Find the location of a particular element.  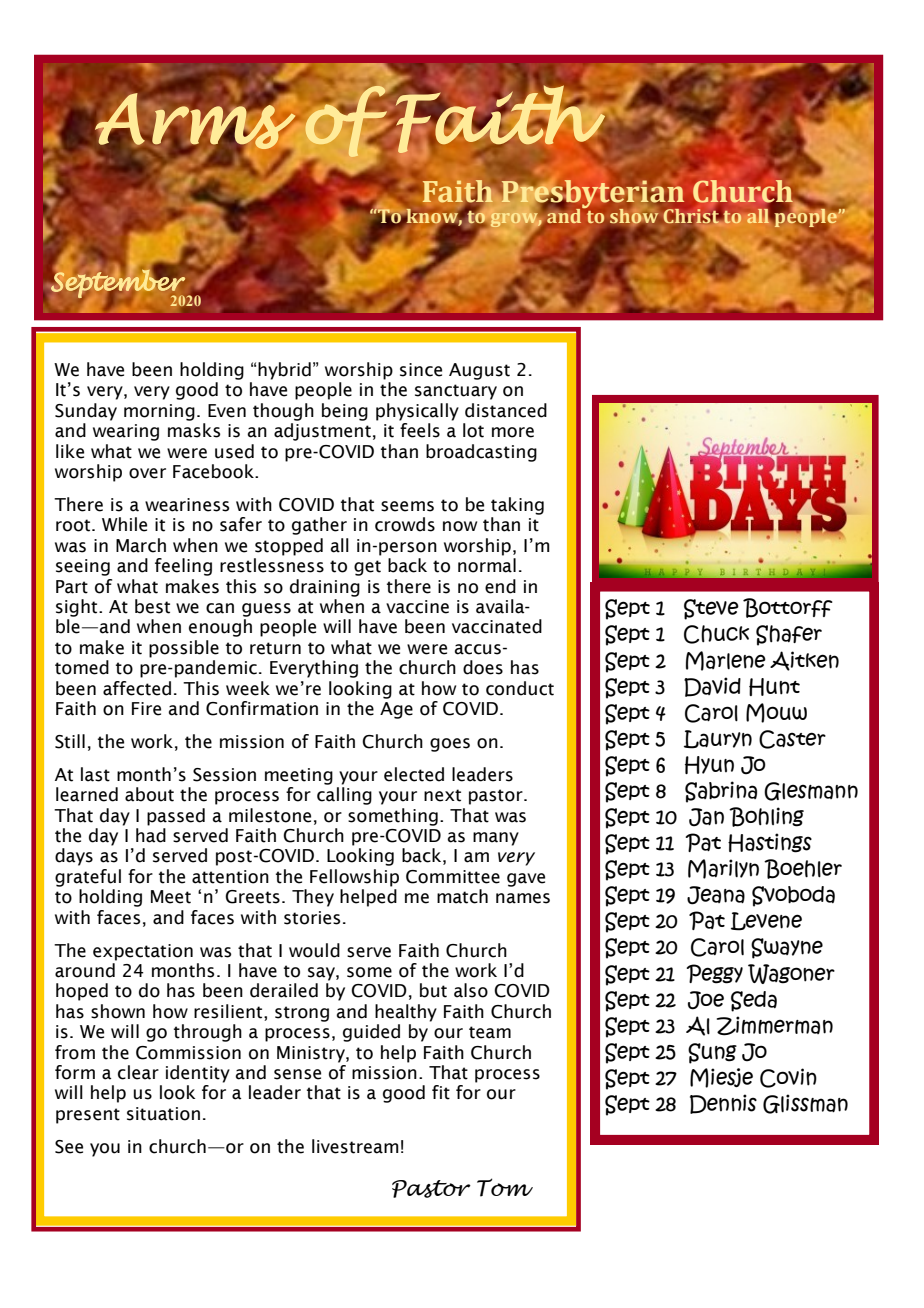

Dennis is located at coordinates (723, 1104).
